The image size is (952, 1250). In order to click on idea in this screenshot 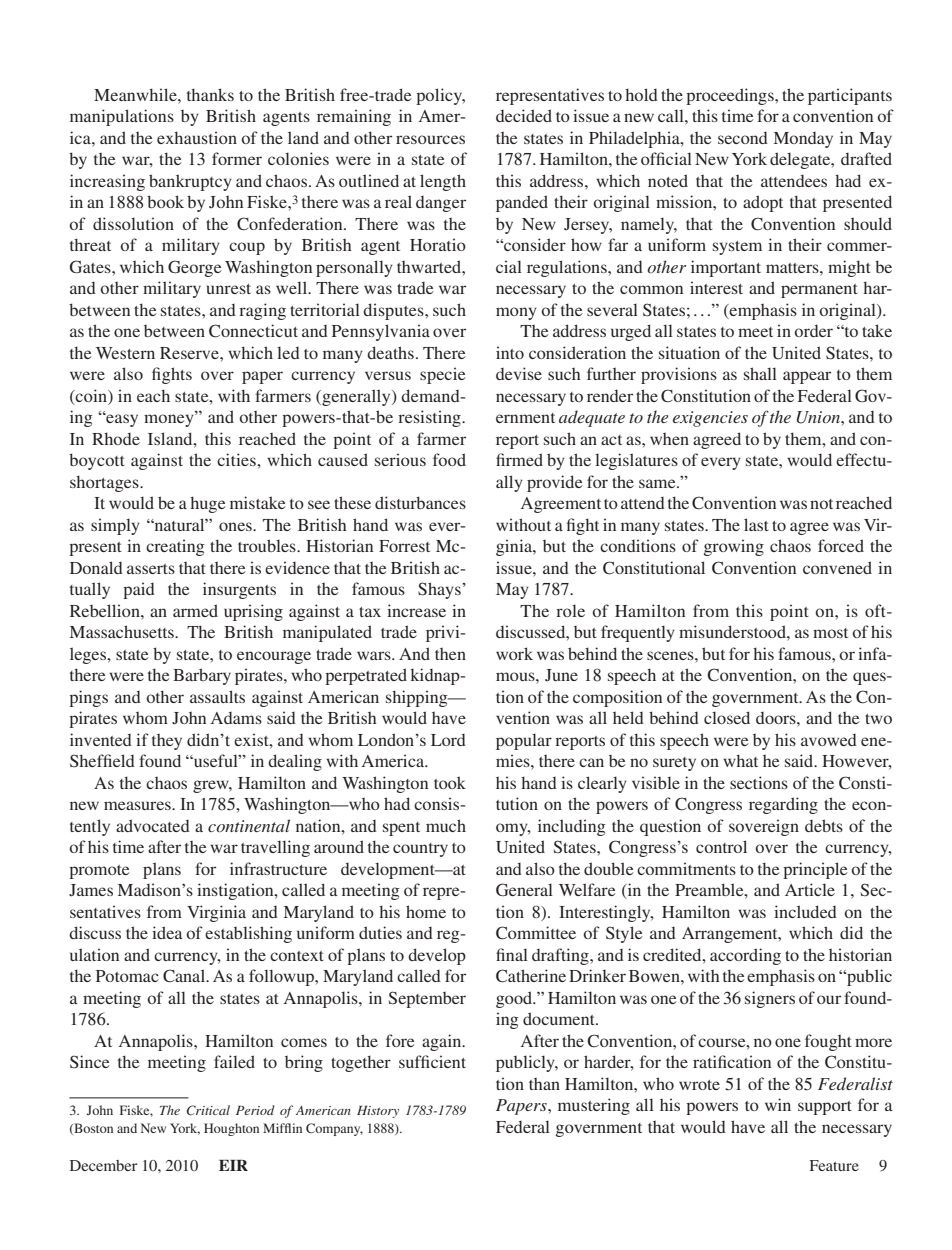, I will do `click(167, 932)`.
